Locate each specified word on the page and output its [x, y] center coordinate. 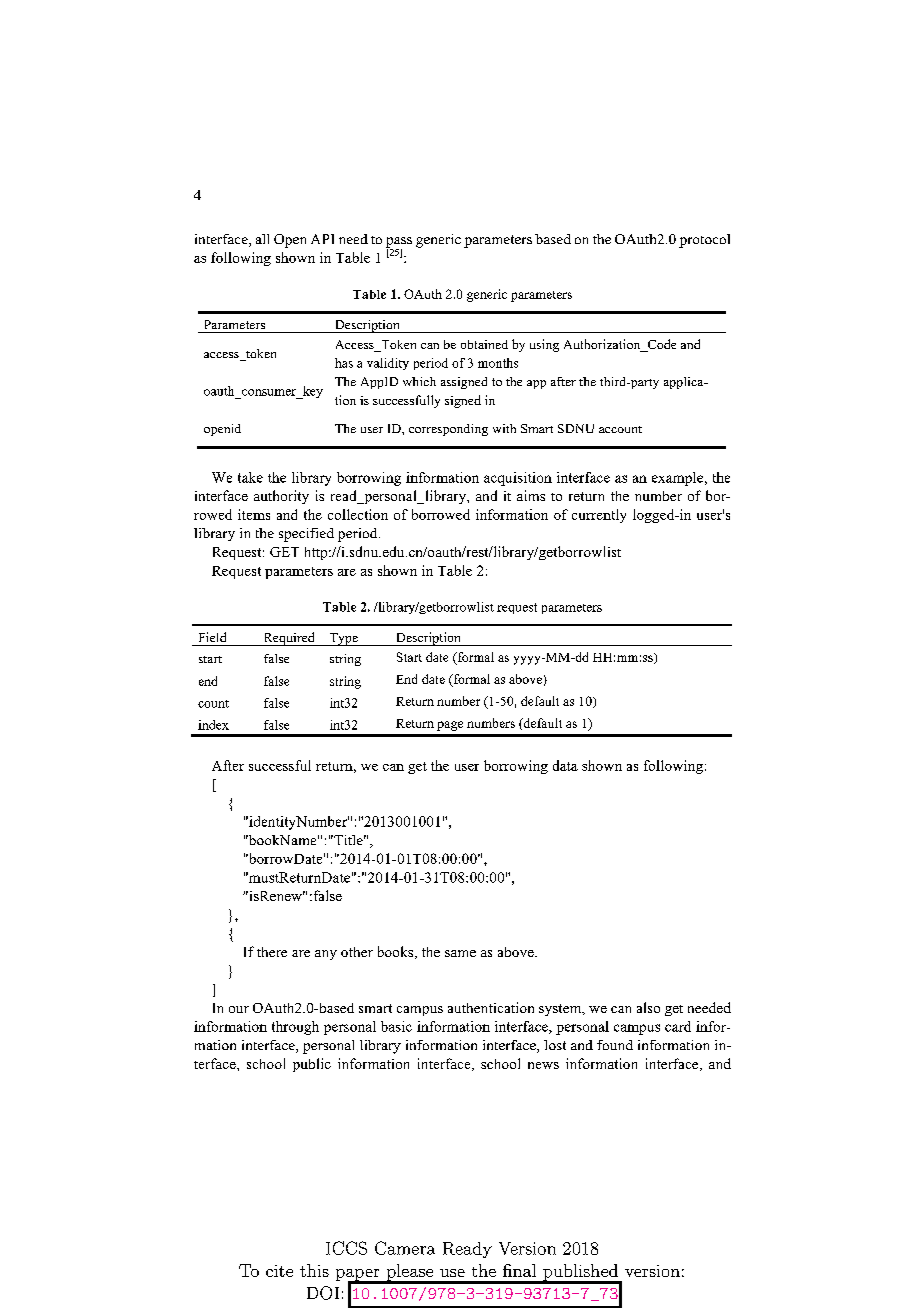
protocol [704, 241]
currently [599, 516]
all [262, 239]
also [648, 1007]
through [295, 1028]
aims [531, 495]
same [460, 953]
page [450, 726]
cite [279, 1271]
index [213, 725]
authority [281, 497]
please [410, 1273]
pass [399, 243]
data [565, 765]
